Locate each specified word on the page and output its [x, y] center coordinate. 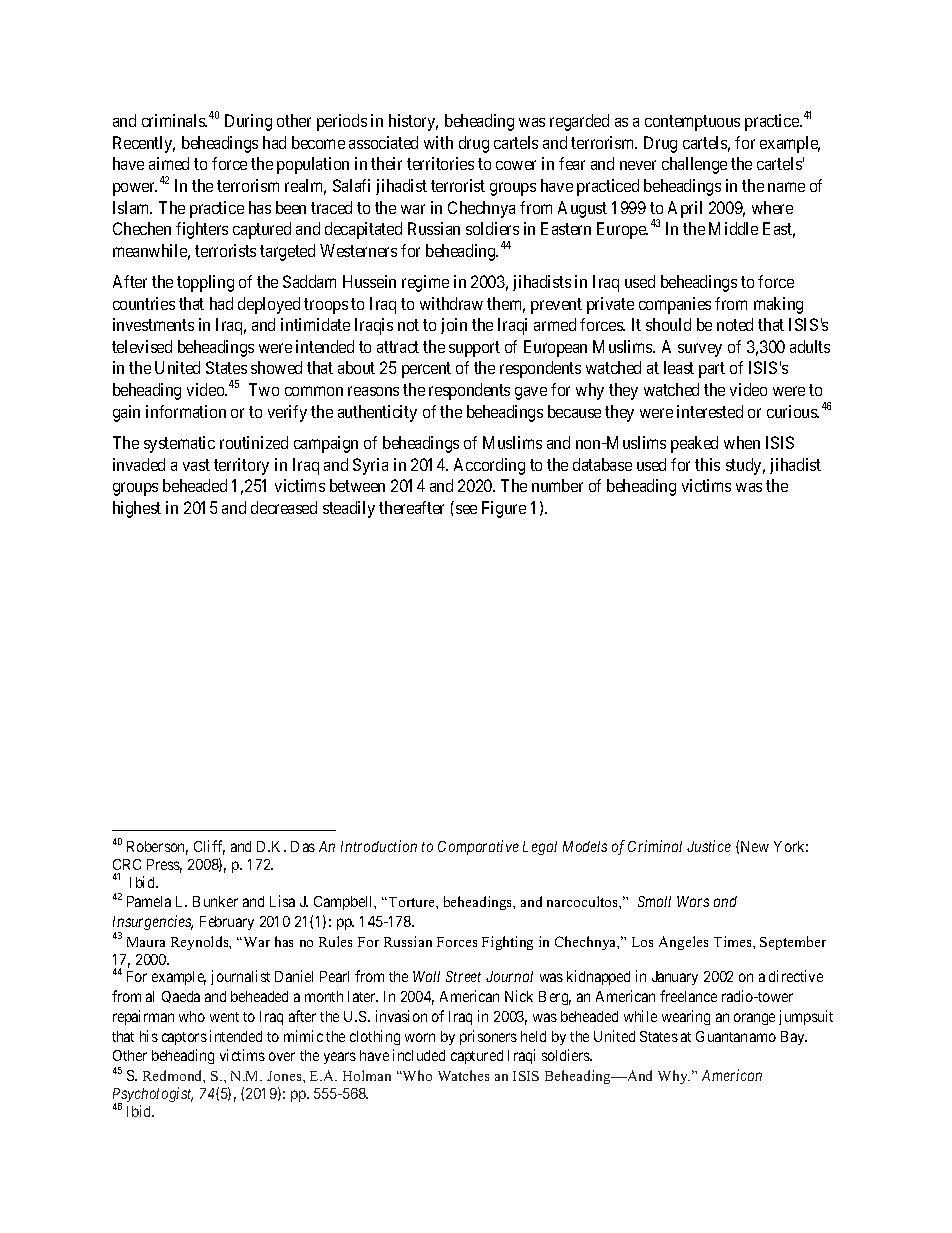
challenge [694, 165]
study [745, 466]
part [712, 370]
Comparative [478, 847]
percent [426, 370]
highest [137, 509]
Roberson [157, 848]
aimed [169, 163]
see [466, 509]
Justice [709, 846]
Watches [463, 1075]
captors [184, 1038]
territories [440, 163]
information [186, 411]
